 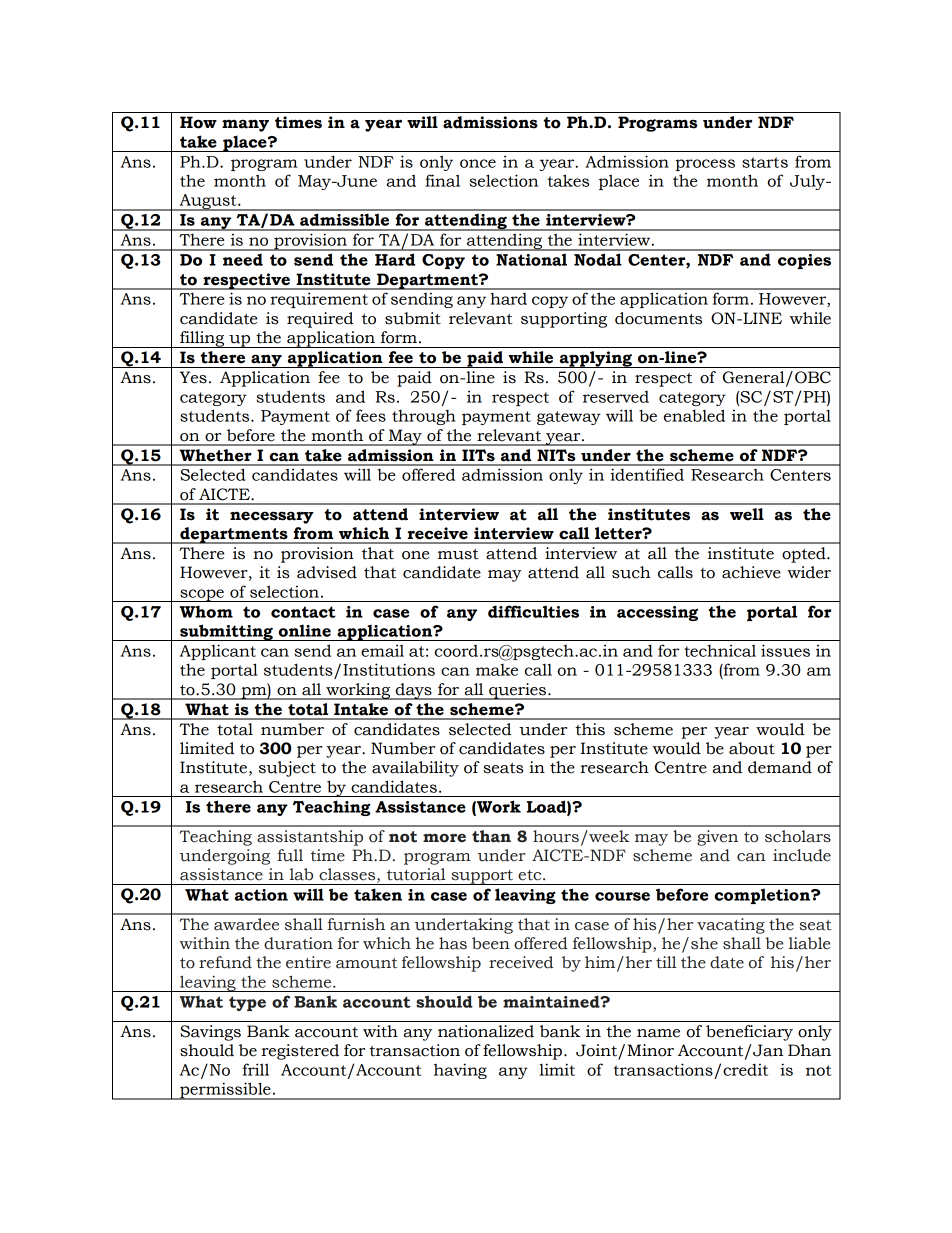 I want to click on full, so click(x=290, y=855).
